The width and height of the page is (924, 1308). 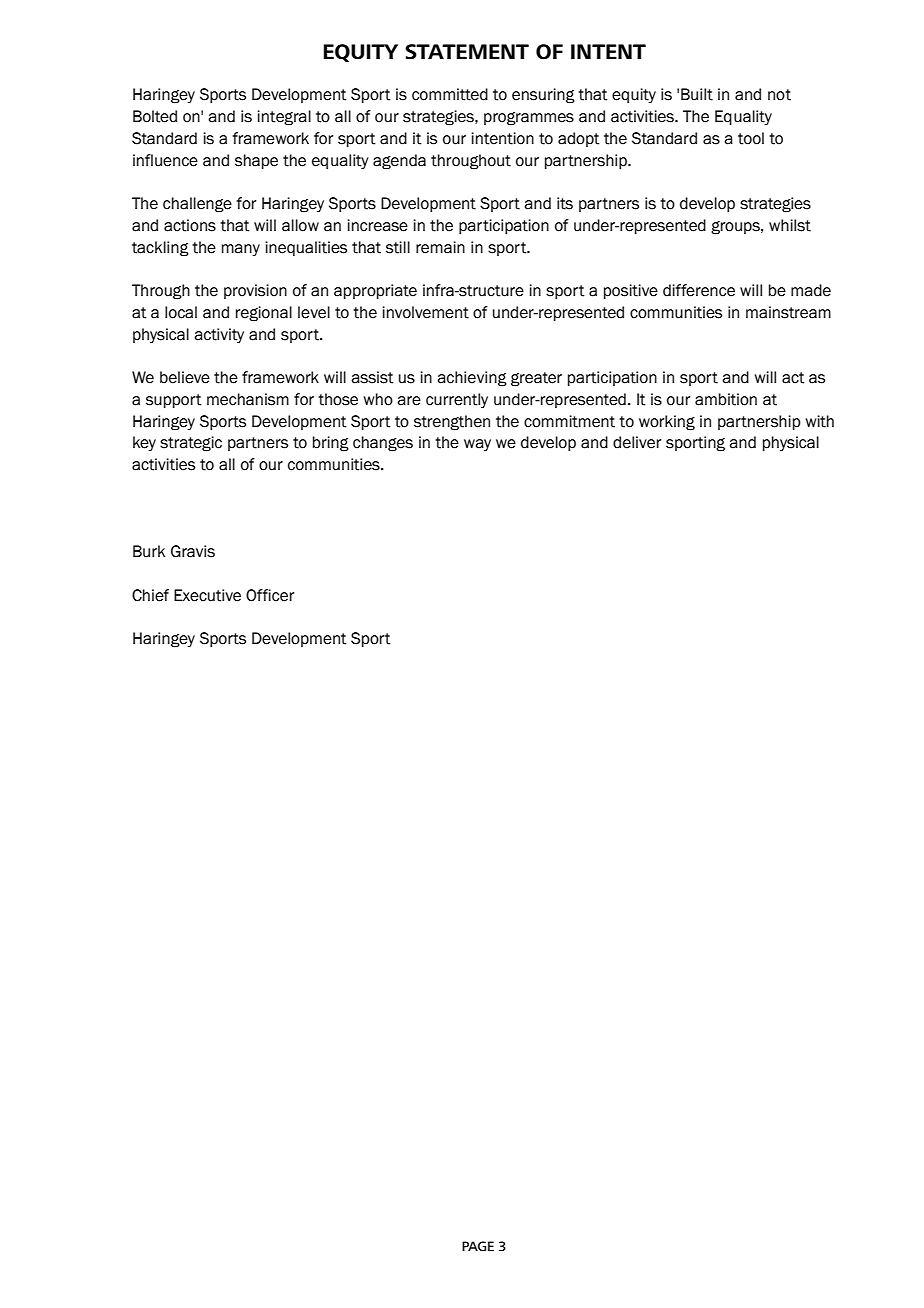 I want to click on committed, so click(x=450, y=94).
